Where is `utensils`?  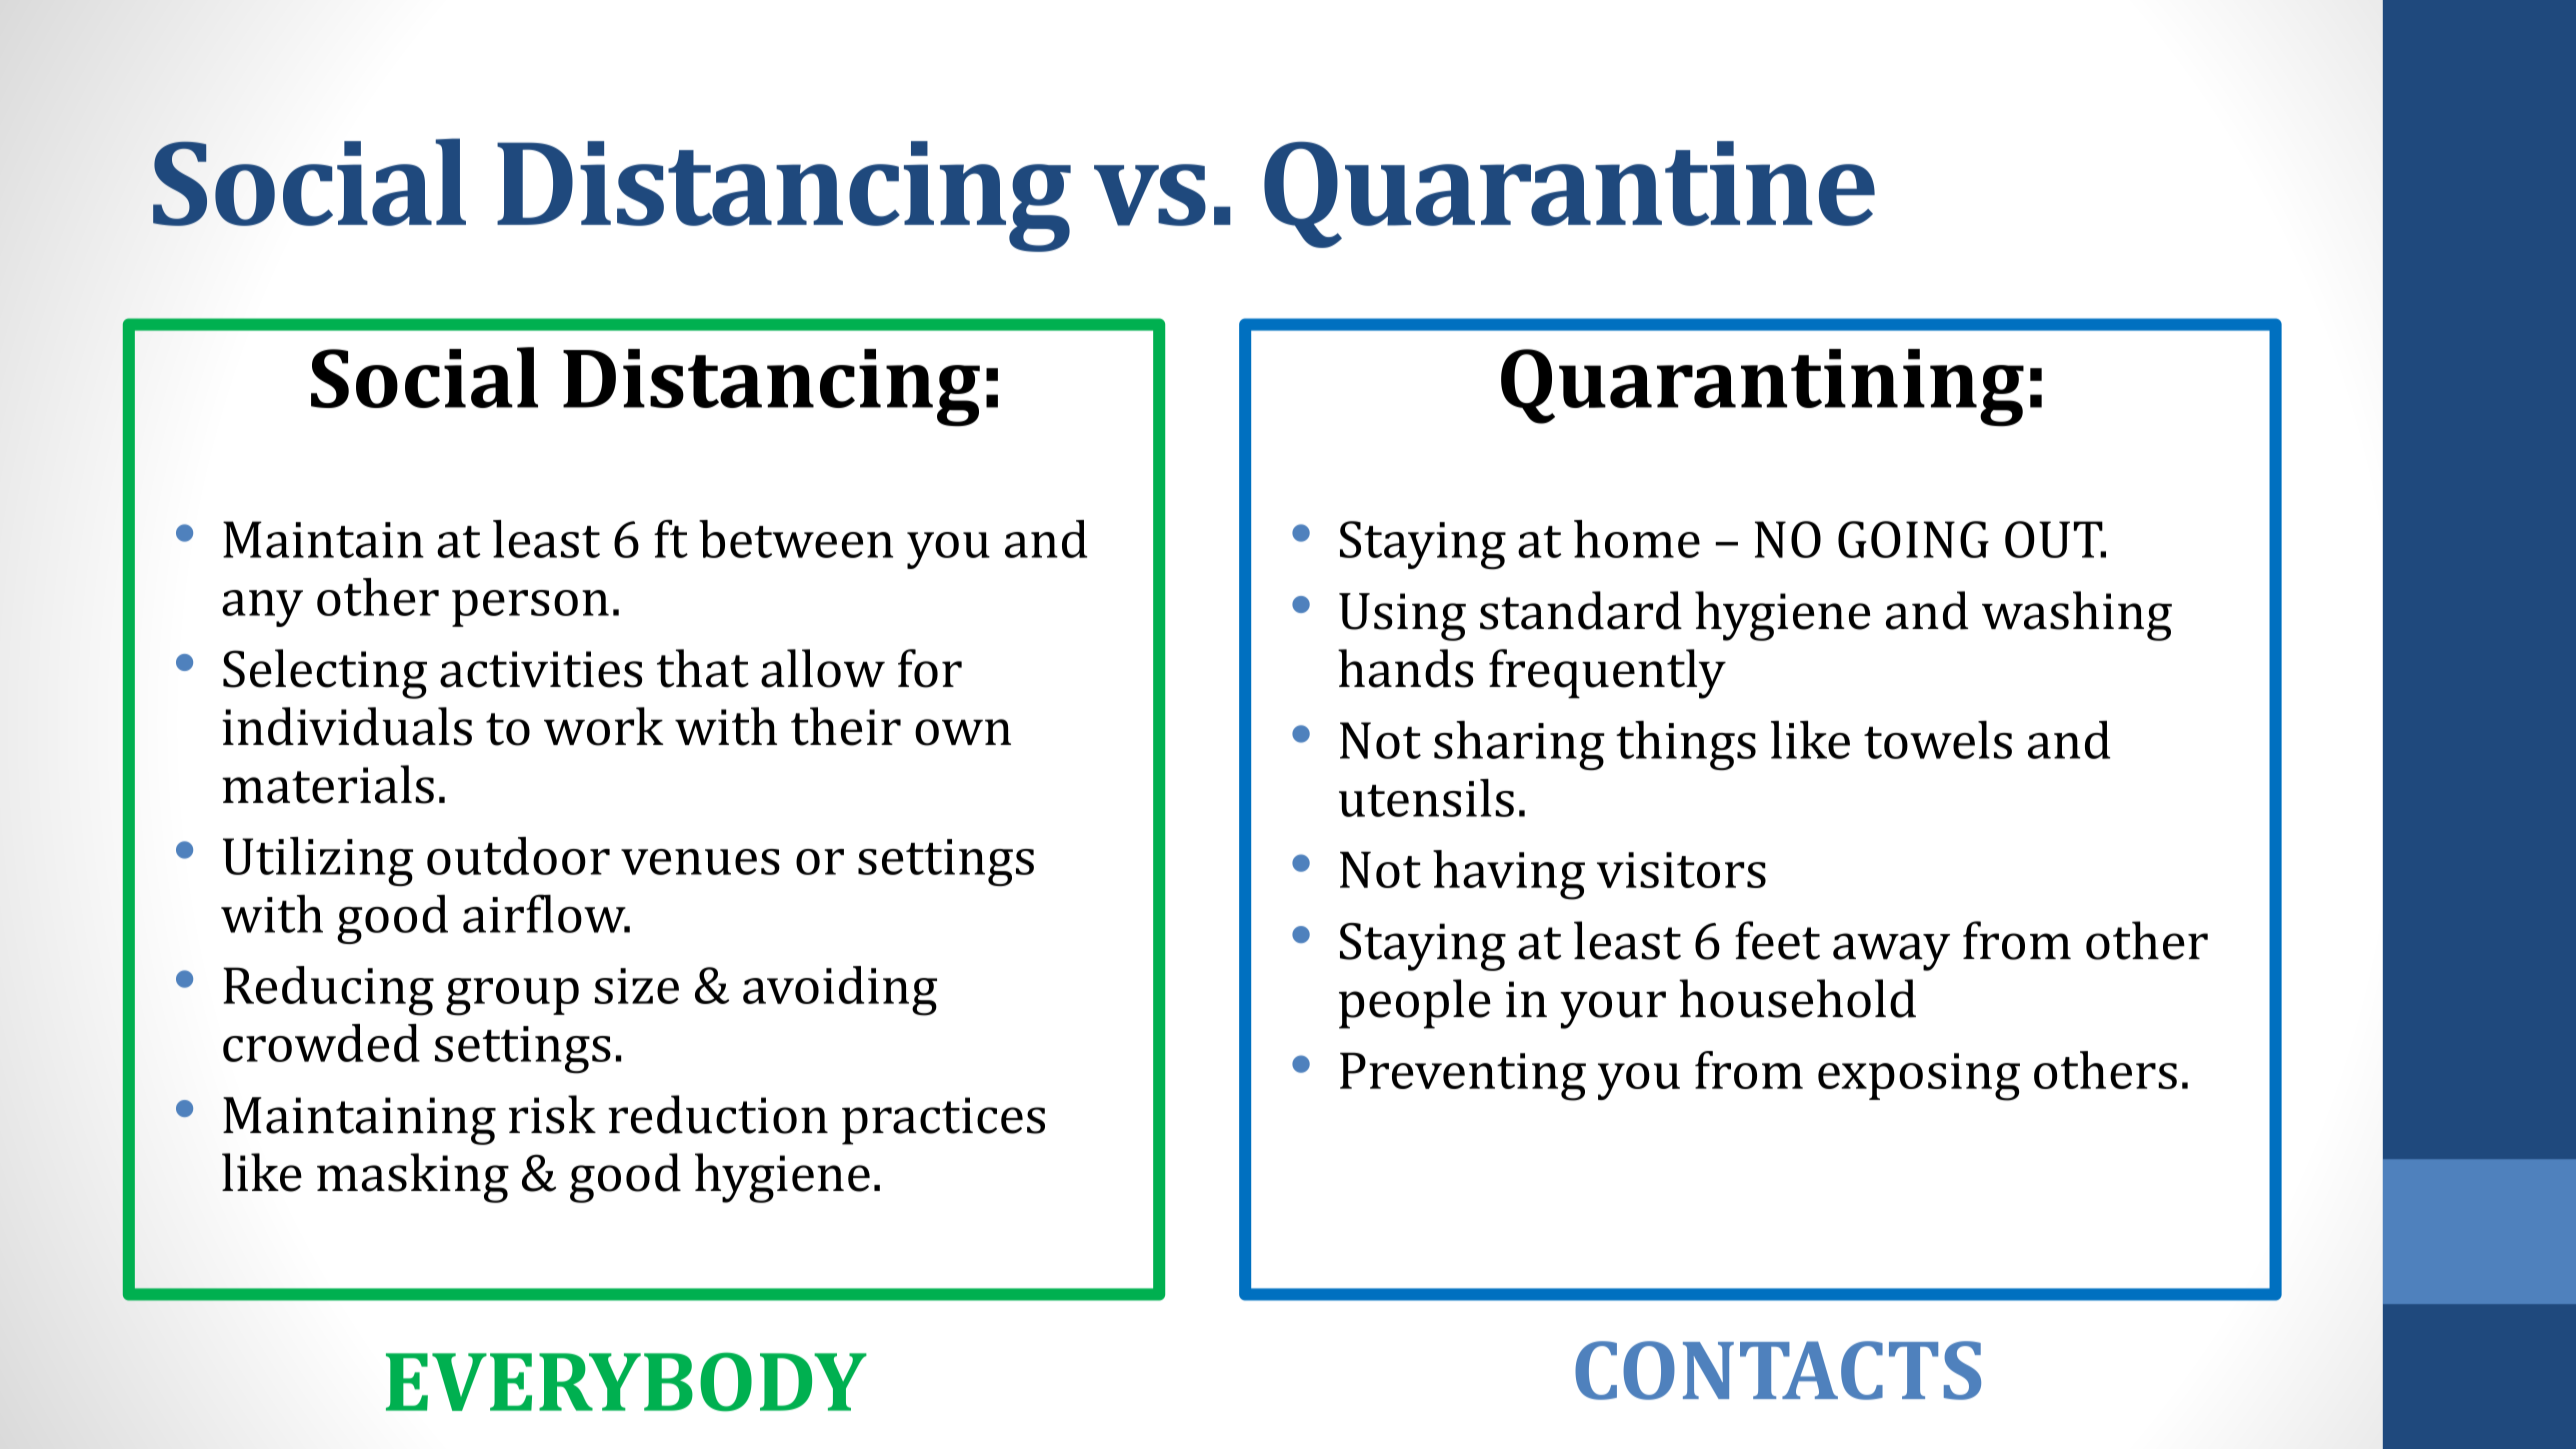 utensils is located at coordinates (1426, 798).
